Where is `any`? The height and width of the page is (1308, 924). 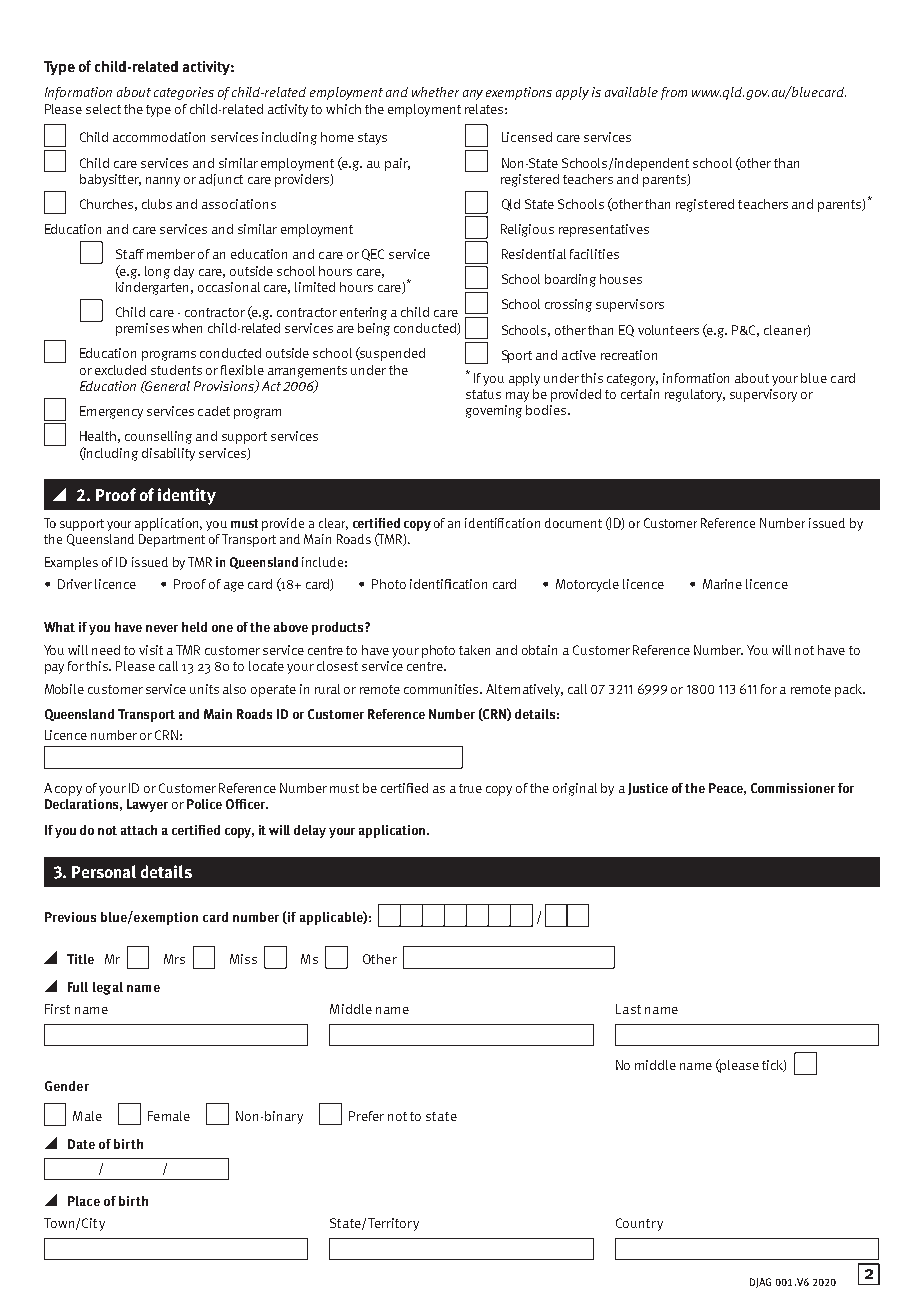 any is located at coordinates (473, 95).
